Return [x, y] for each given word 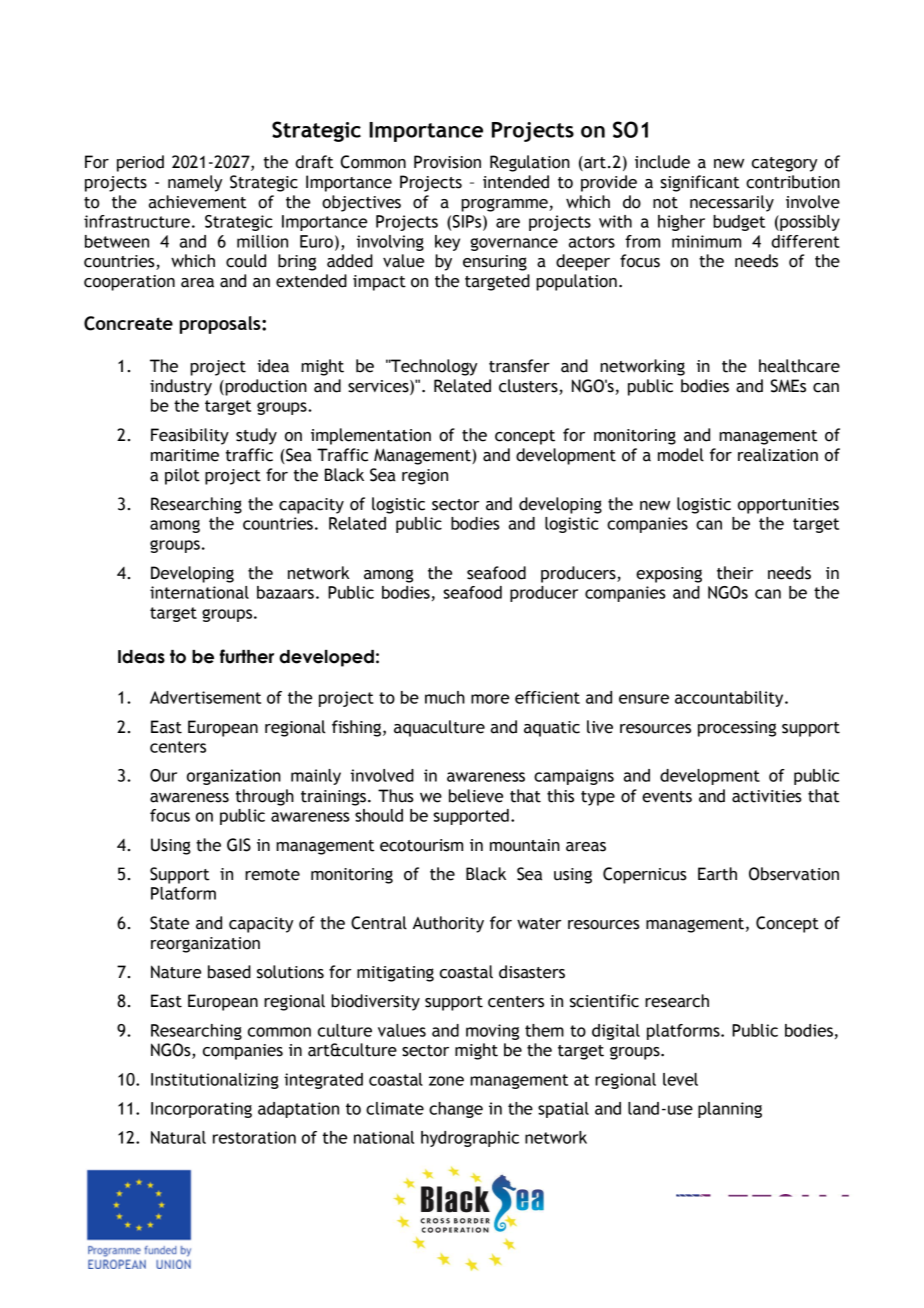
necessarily [732, 203]
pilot [182, 476]
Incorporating [201, 1110]
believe [476, 796]
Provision [447, 162]
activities [767, 796]
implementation [371, 436]
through [265, 797]
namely [195, 183]
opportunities [788, 506]
